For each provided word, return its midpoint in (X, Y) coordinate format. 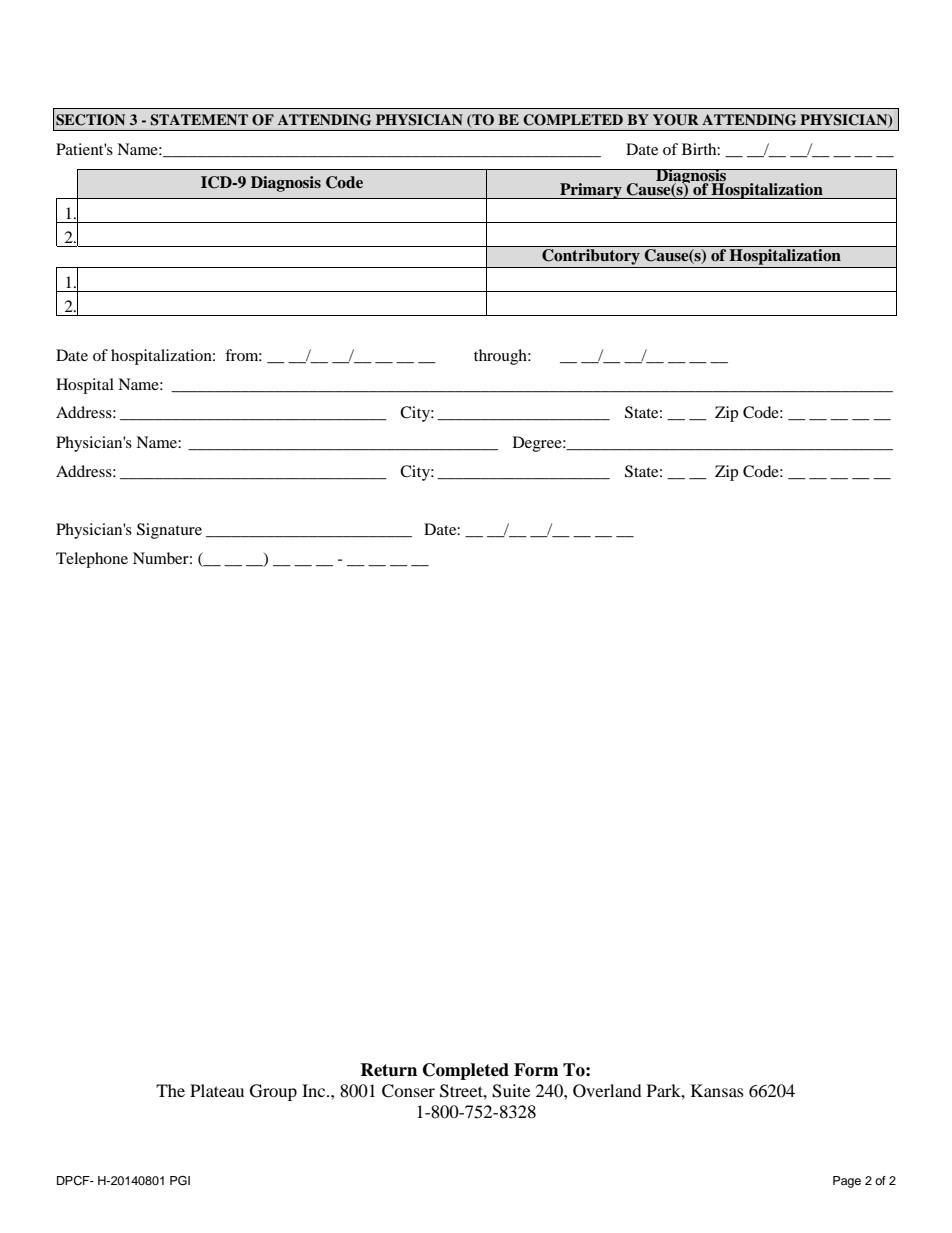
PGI (180, 1180)
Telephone (92, 560)
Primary (591, 191)
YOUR (676, 120)
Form (536, 1070)
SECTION (90, 120)
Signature (169, 531)
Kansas (717, 1090)
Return (389, 1070)
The (170, 1090)
